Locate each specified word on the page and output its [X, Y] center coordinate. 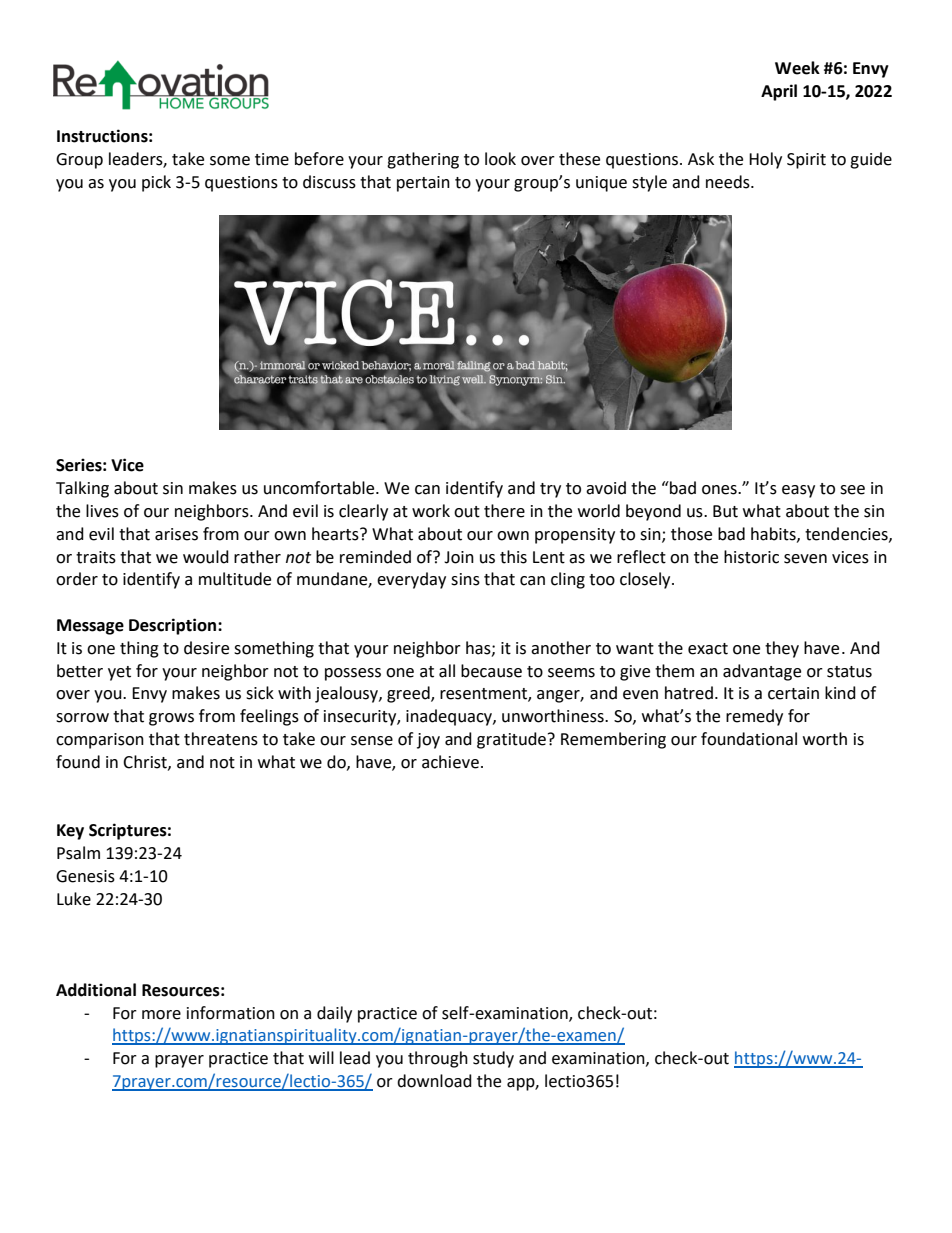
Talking [82, 489]
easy [798, 491]
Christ [146, 762]
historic [751, 557]
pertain [423, 184]
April [779, 92]
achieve [450, 762]
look [500, 159]
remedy [754, 717]
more [161, 1015]
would [206, 557]
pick [156, 183]
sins [465, 579]
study [493, 1059]
